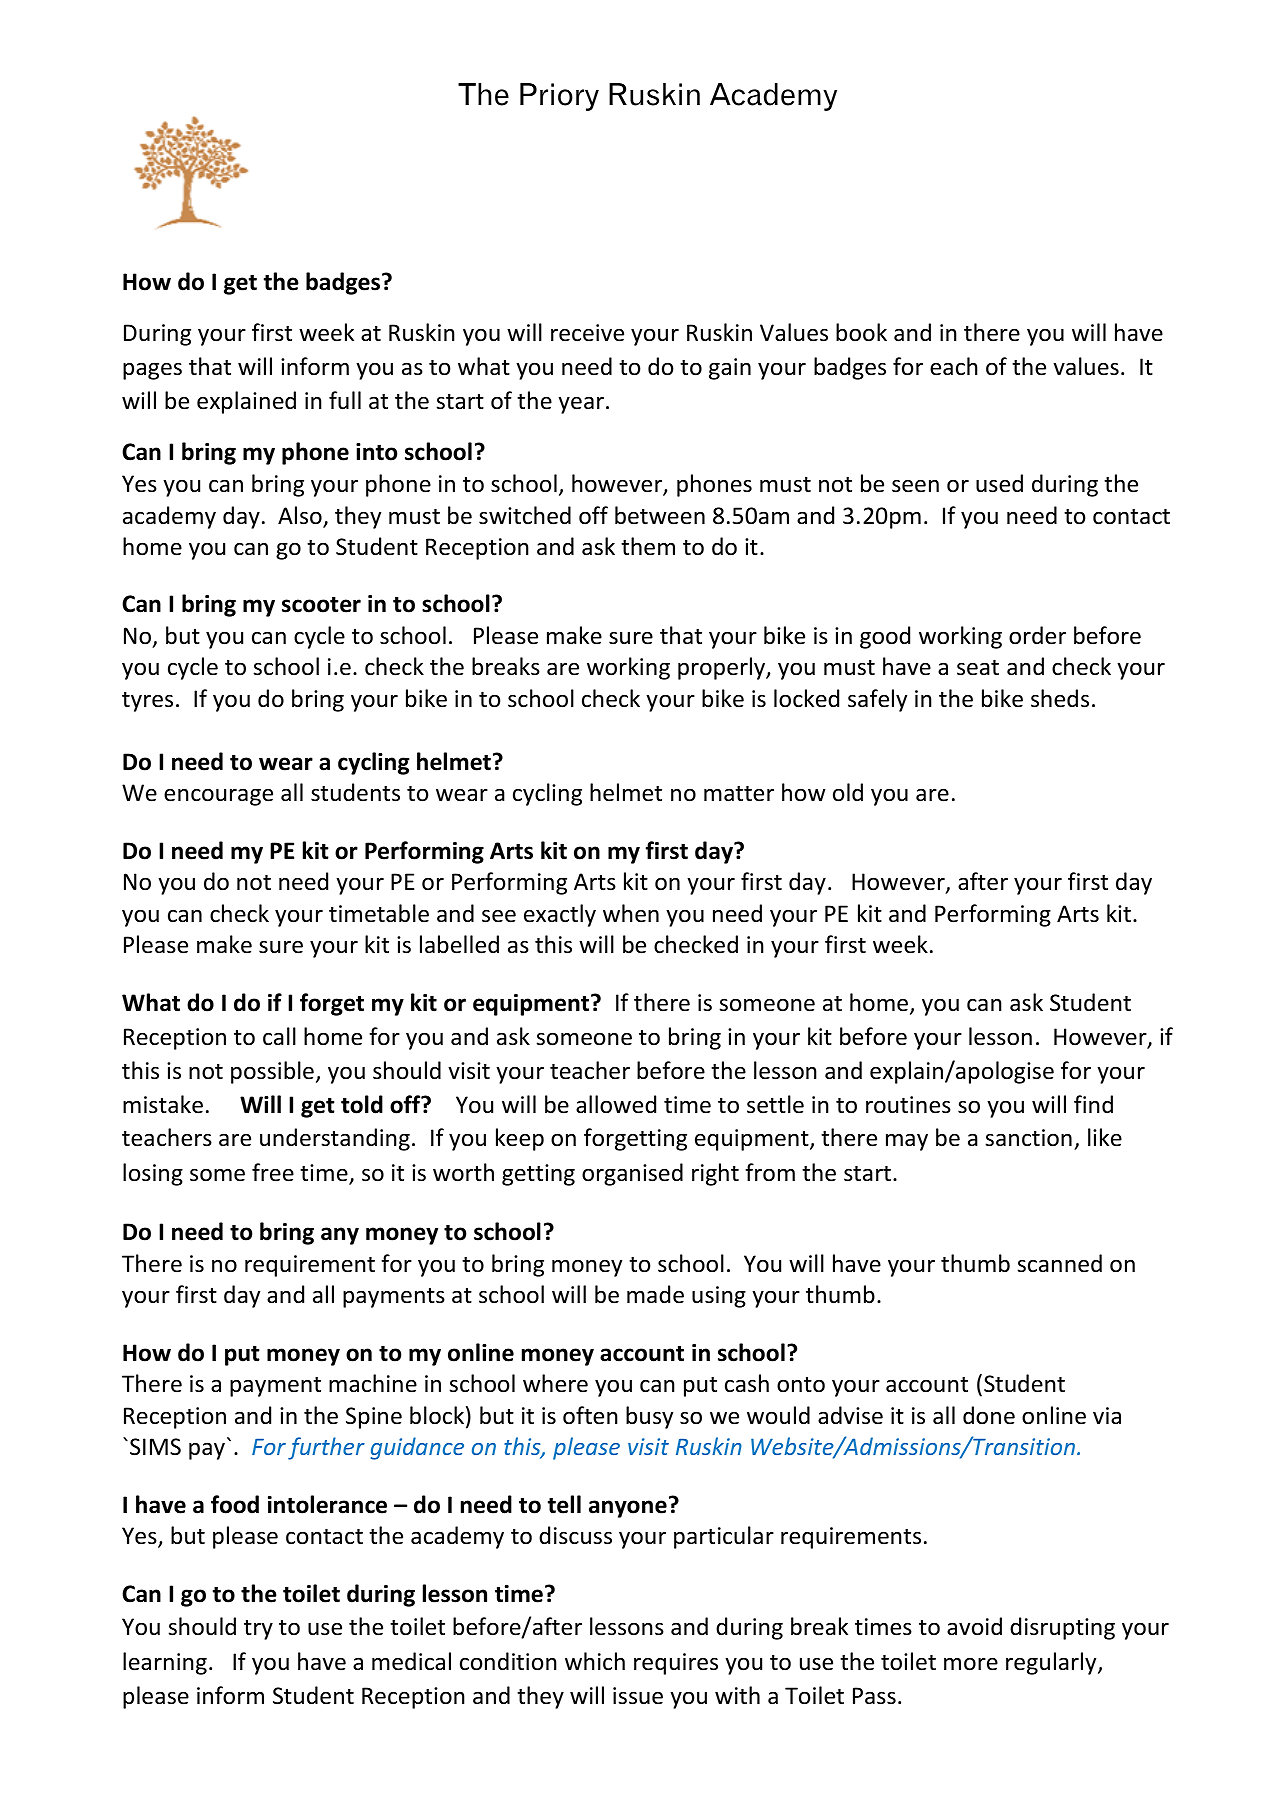  What do you see at coordinates (632, 1174) in the screenshot?
I see `organised` at bounding box center [632, 1174].
